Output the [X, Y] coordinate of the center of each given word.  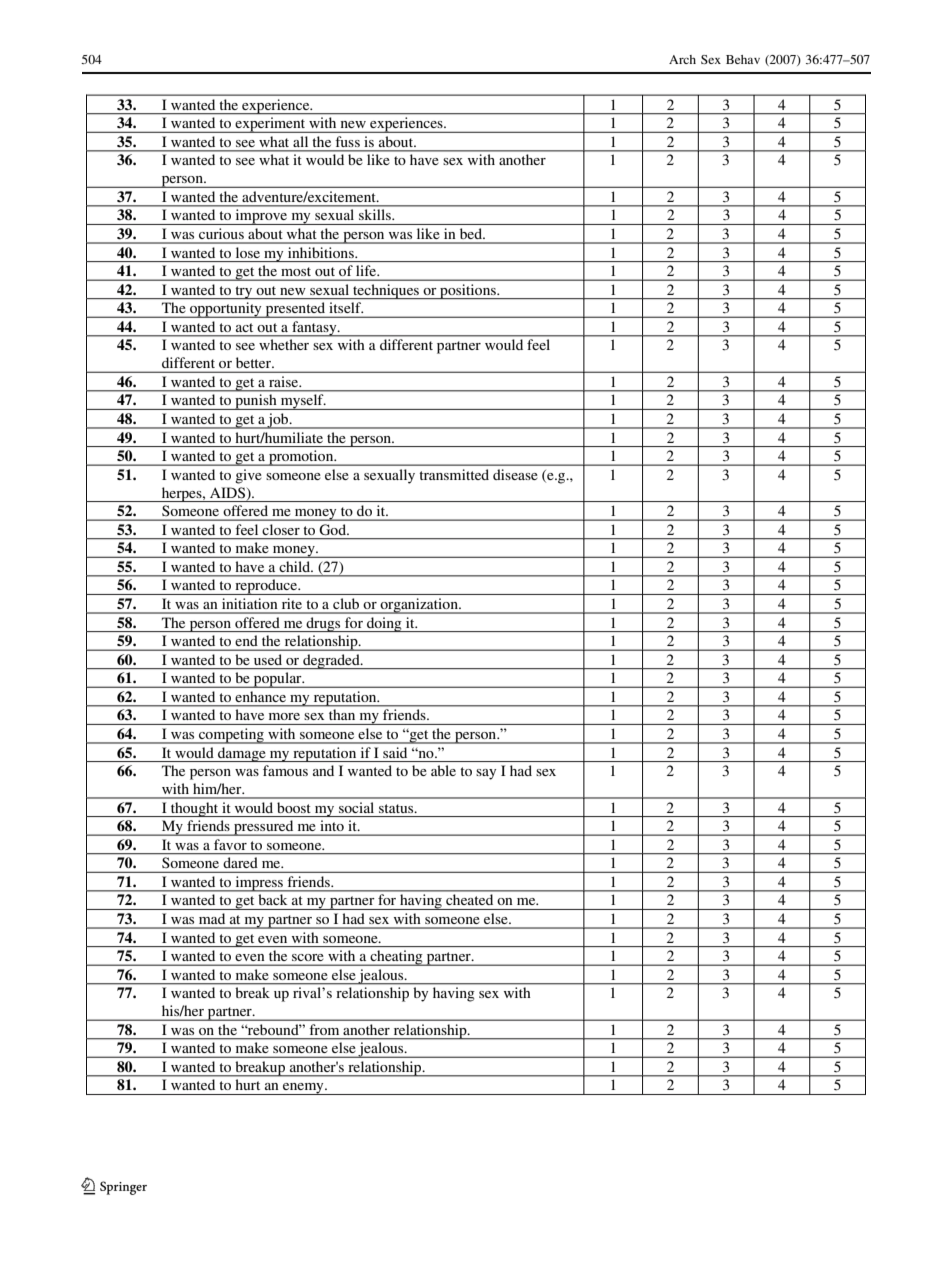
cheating [396, 958]
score [307, 957]
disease [515, 474]
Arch [682, 59]
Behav [743, 59]
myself [302, 402]
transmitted [454, 474]
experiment [270, 125]
